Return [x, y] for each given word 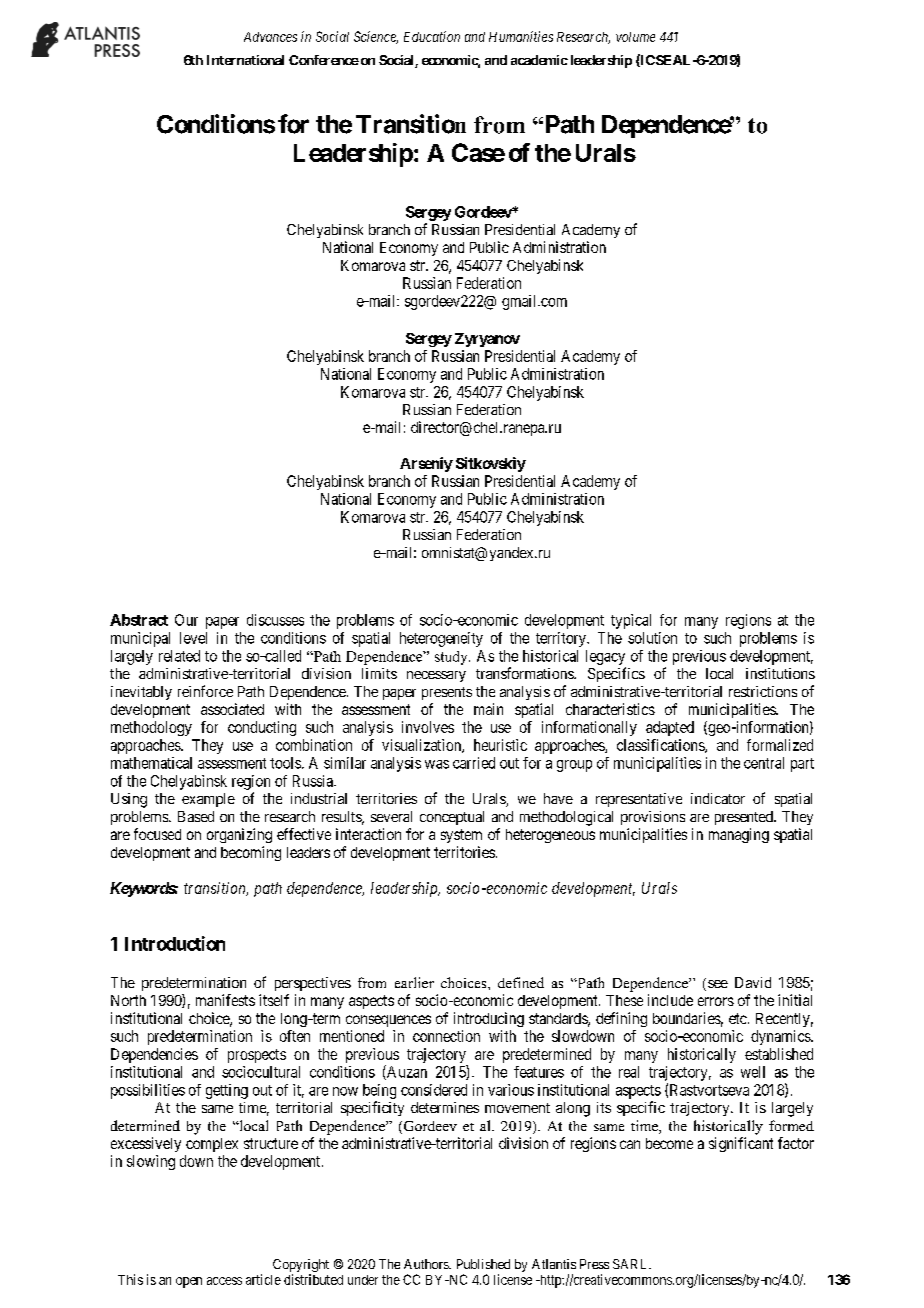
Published [483, 1264]
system [461, 836]
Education [432, 36]
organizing [239, 835]
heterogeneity [441, 639]
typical [631, 621]
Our [186, 620]
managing [739, 835]
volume [635, 37]
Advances [270, 37]
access [224, 1281]
